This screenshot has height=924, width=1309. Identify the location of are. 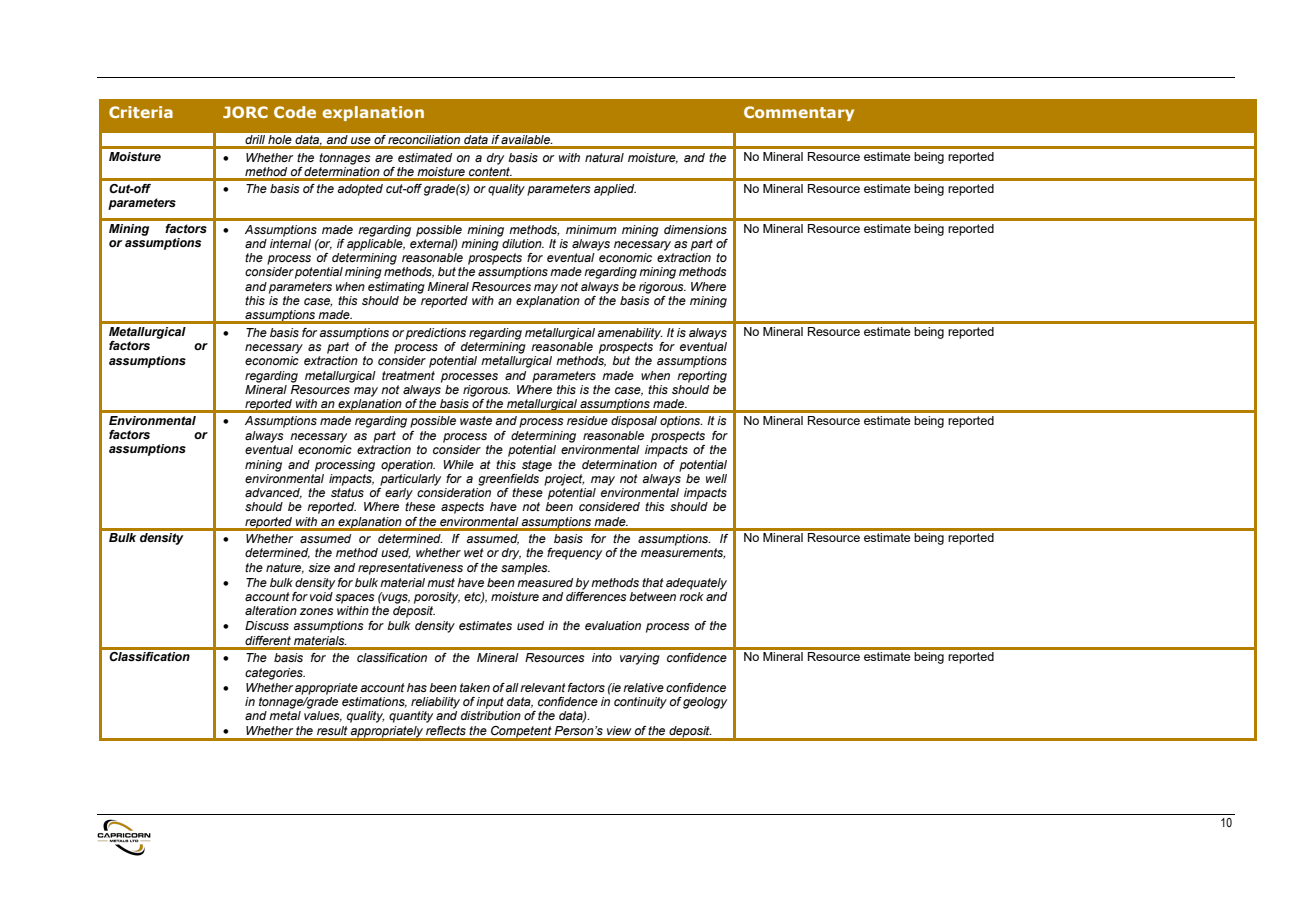
(384, 158).
